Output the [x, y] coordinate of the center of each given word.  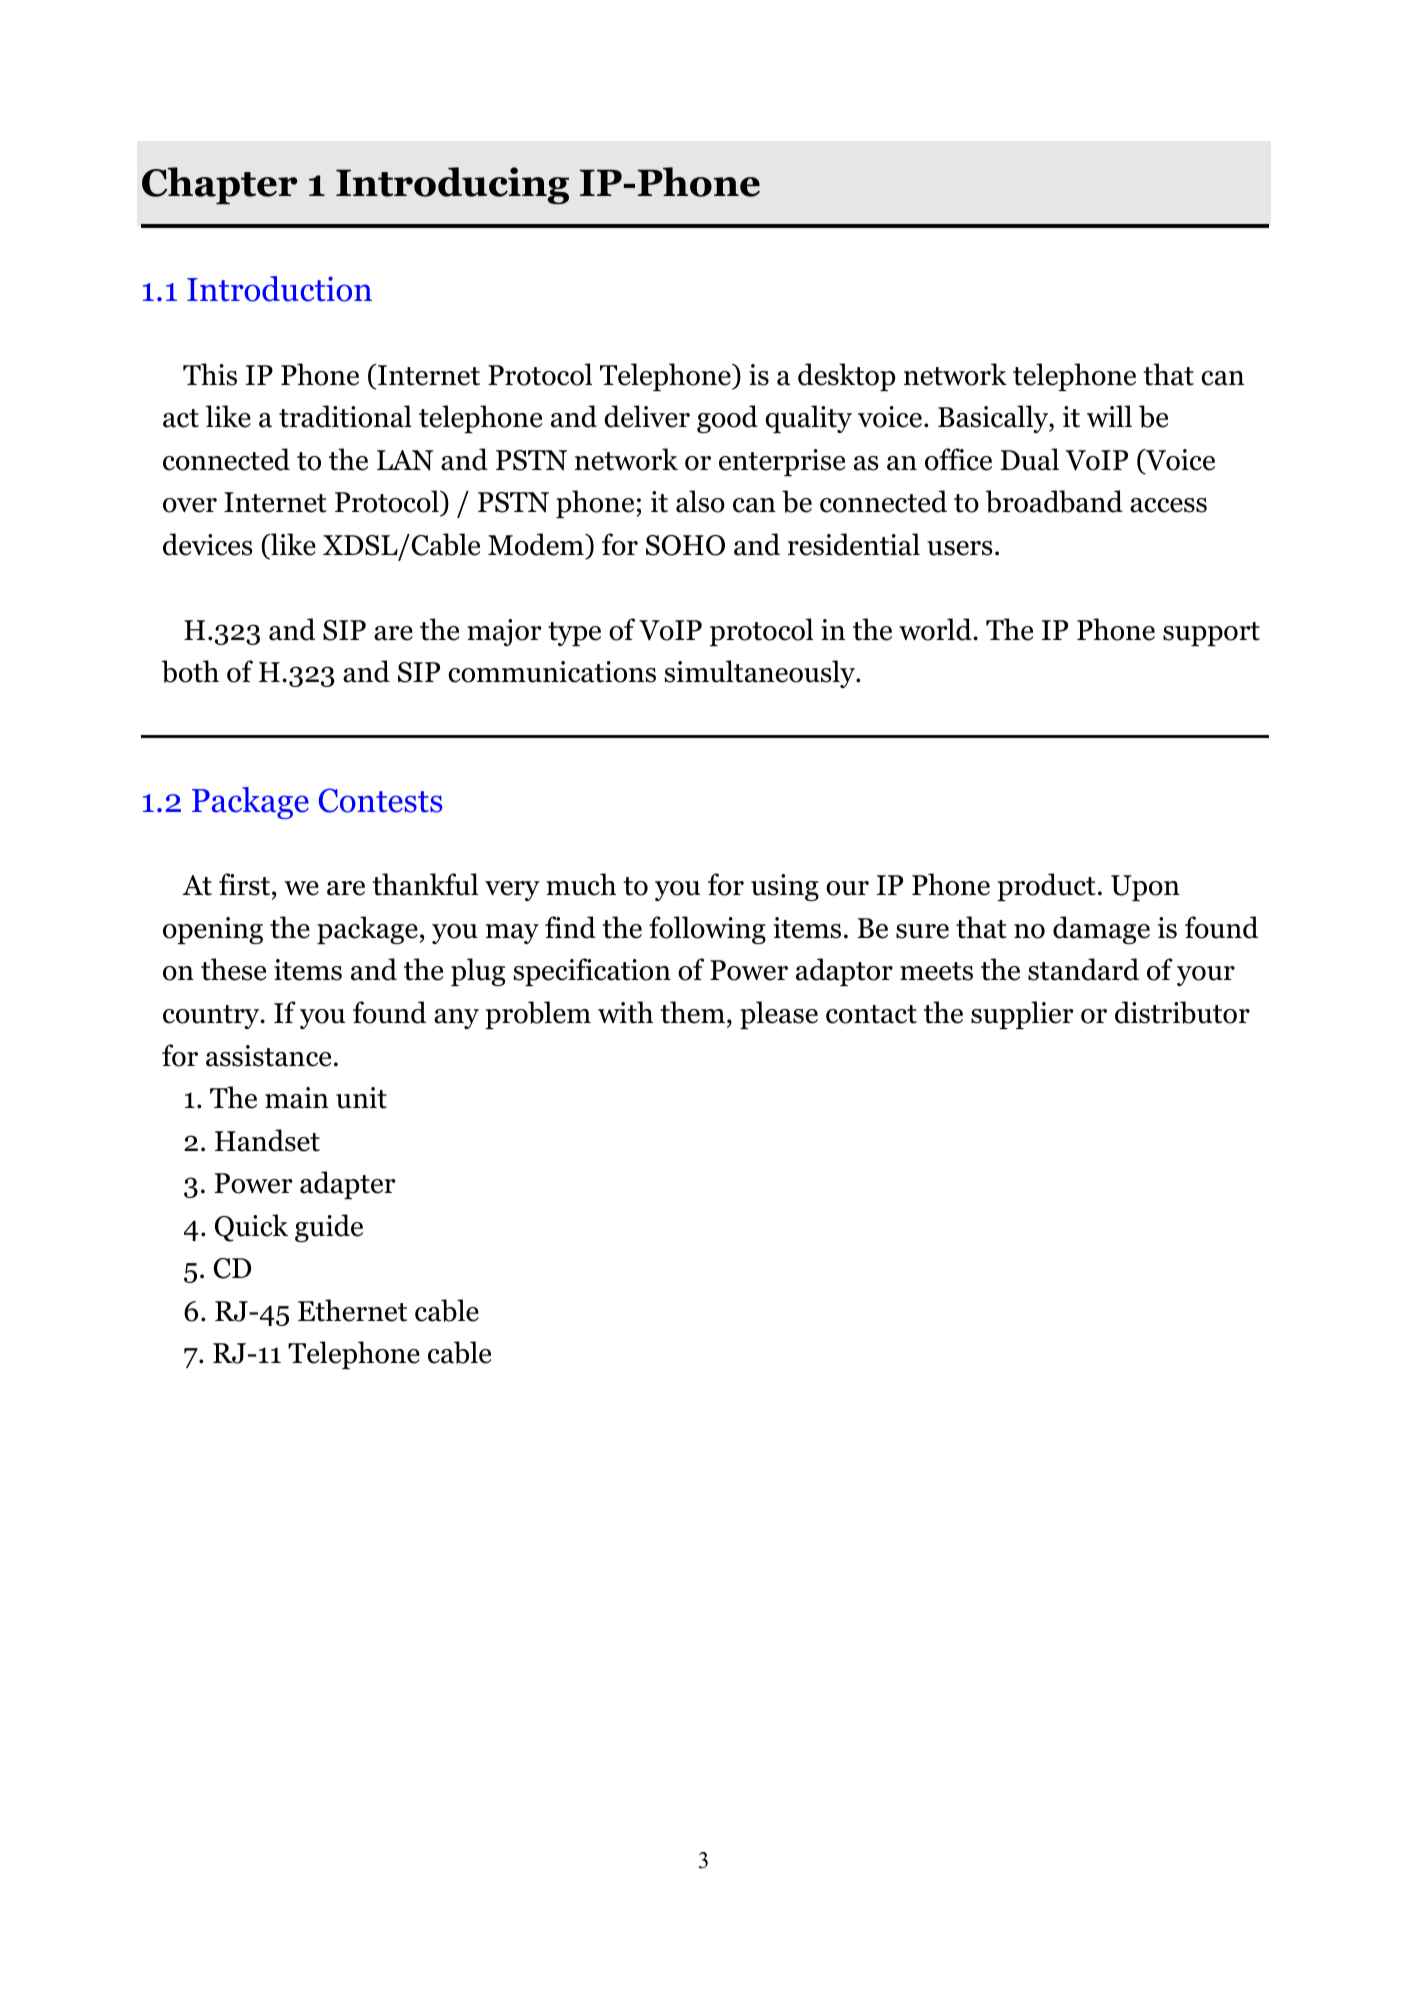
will [1109, 416]
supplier [1022, 1015]
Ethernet [352, 1310]
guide [329, 1228]
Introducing [452, 185]
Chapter [219, 185]
